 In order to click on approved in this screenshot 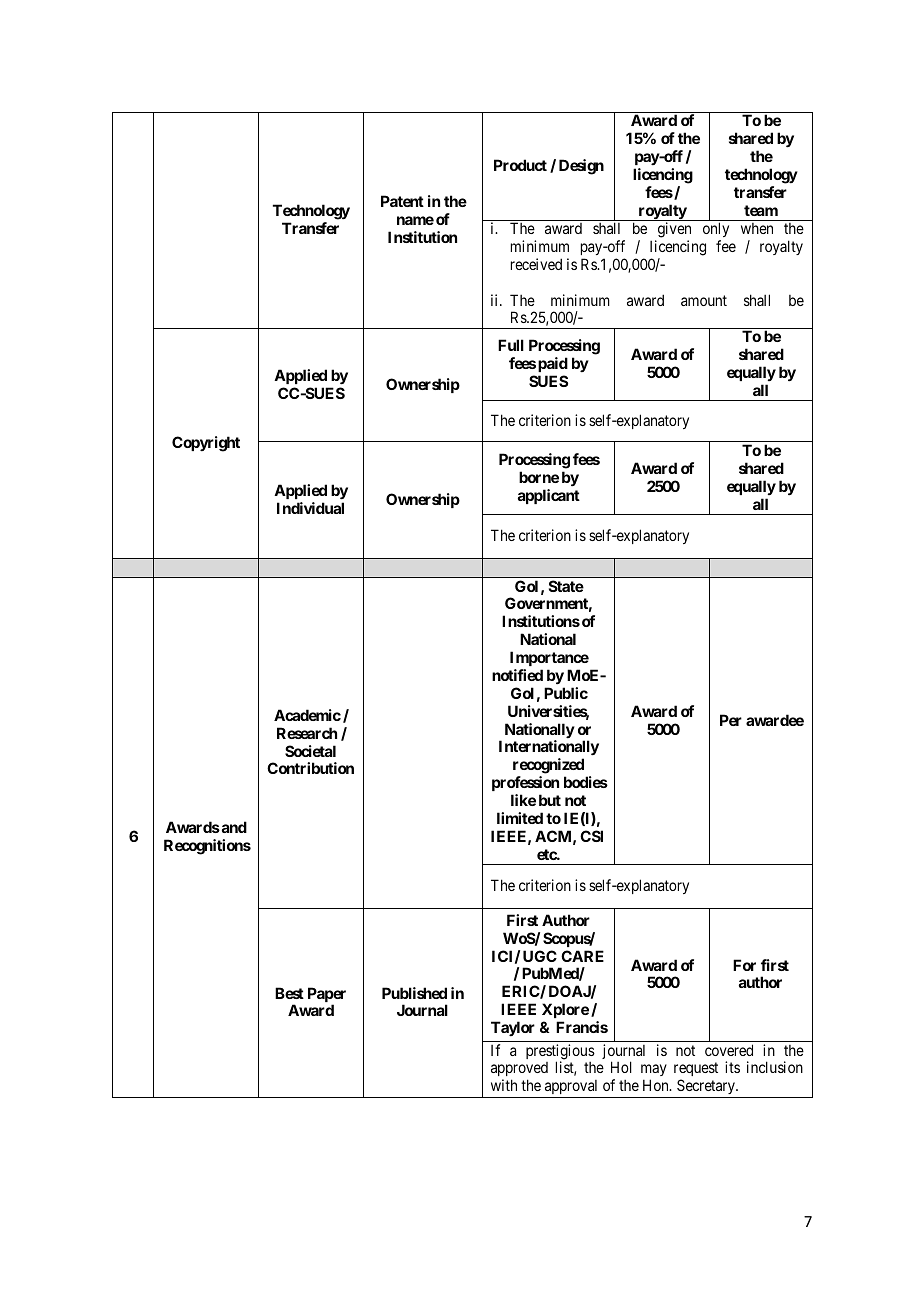, I will do `click(519, 1071)`.
